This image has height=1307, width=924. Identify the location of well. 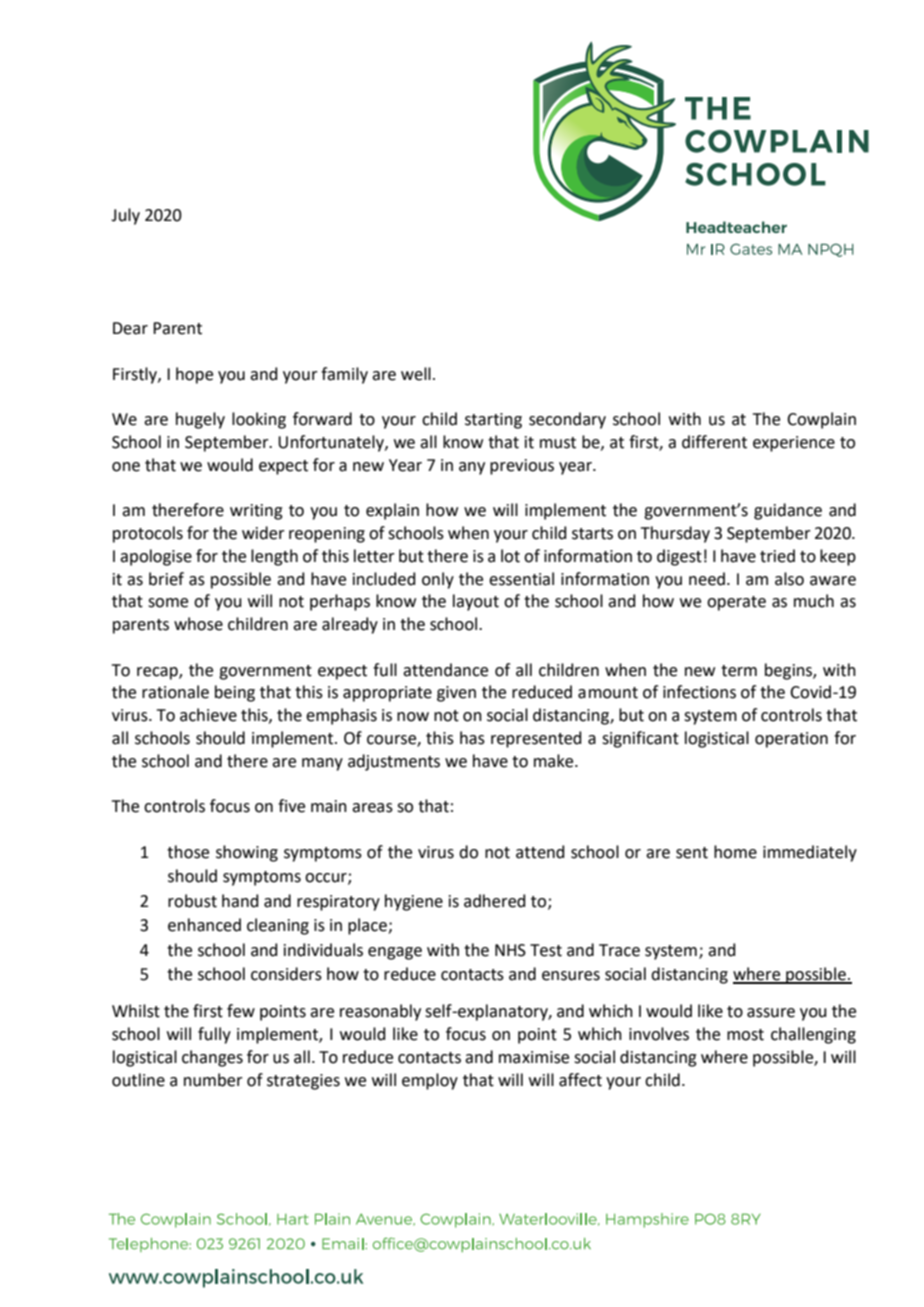
(416, 374).
